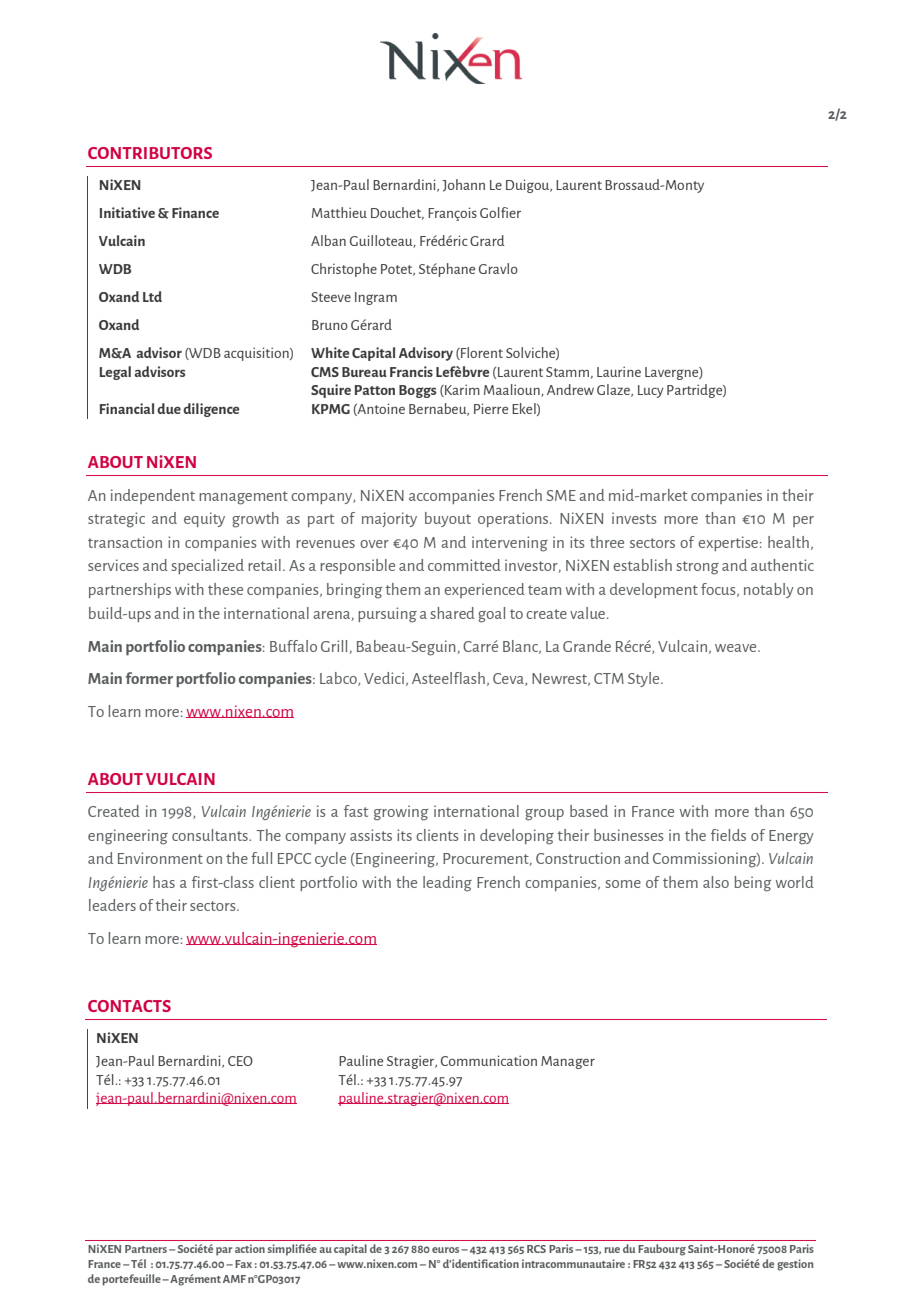 The image size is (924, 1308). What do you see at coordinates (447, 1250) in the image?
I see `euros` at bounding box center [447, 1250].
